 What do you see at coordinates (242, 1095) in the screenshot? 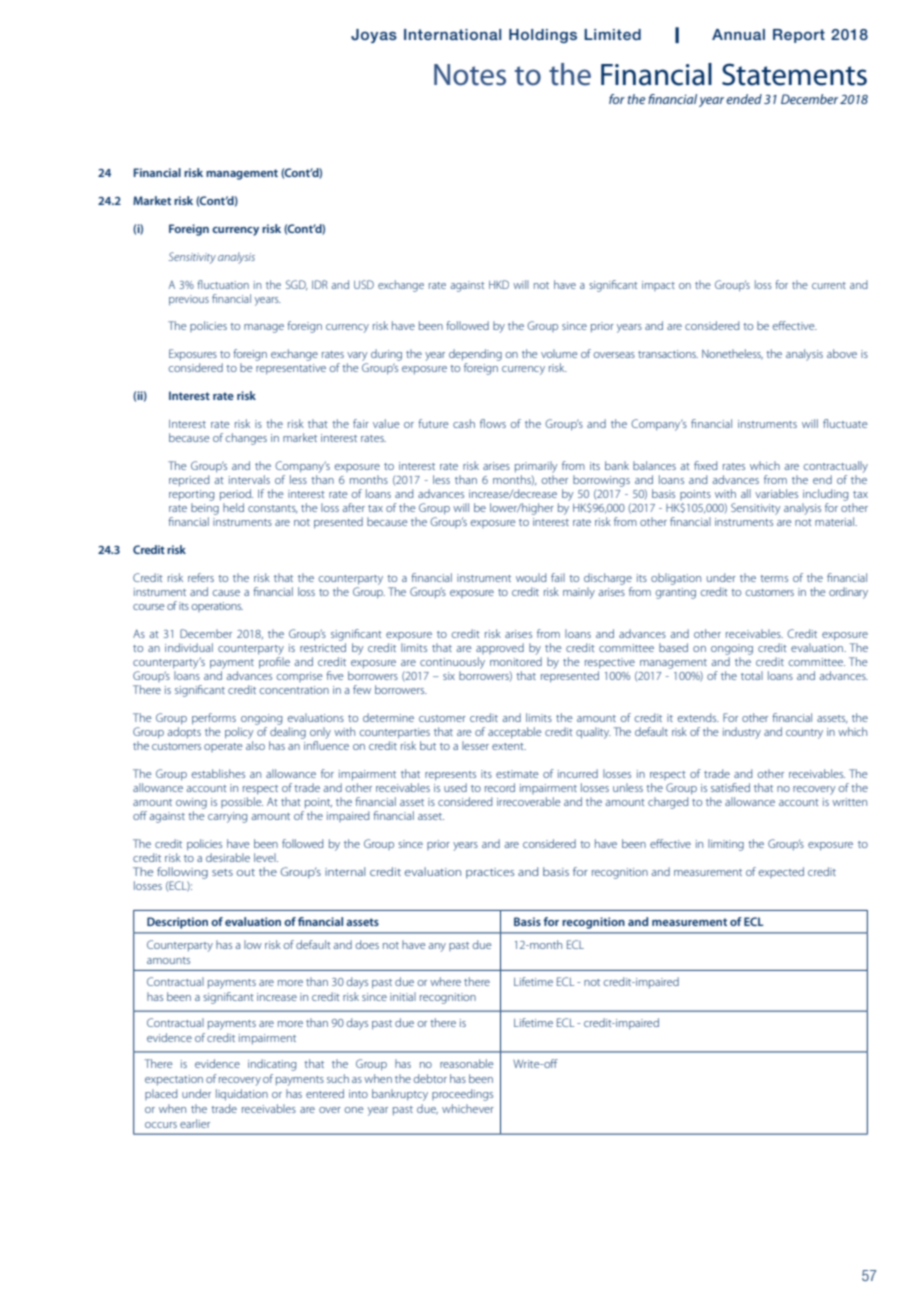
I see `liquidation` at bounding box center [242, 1095].
